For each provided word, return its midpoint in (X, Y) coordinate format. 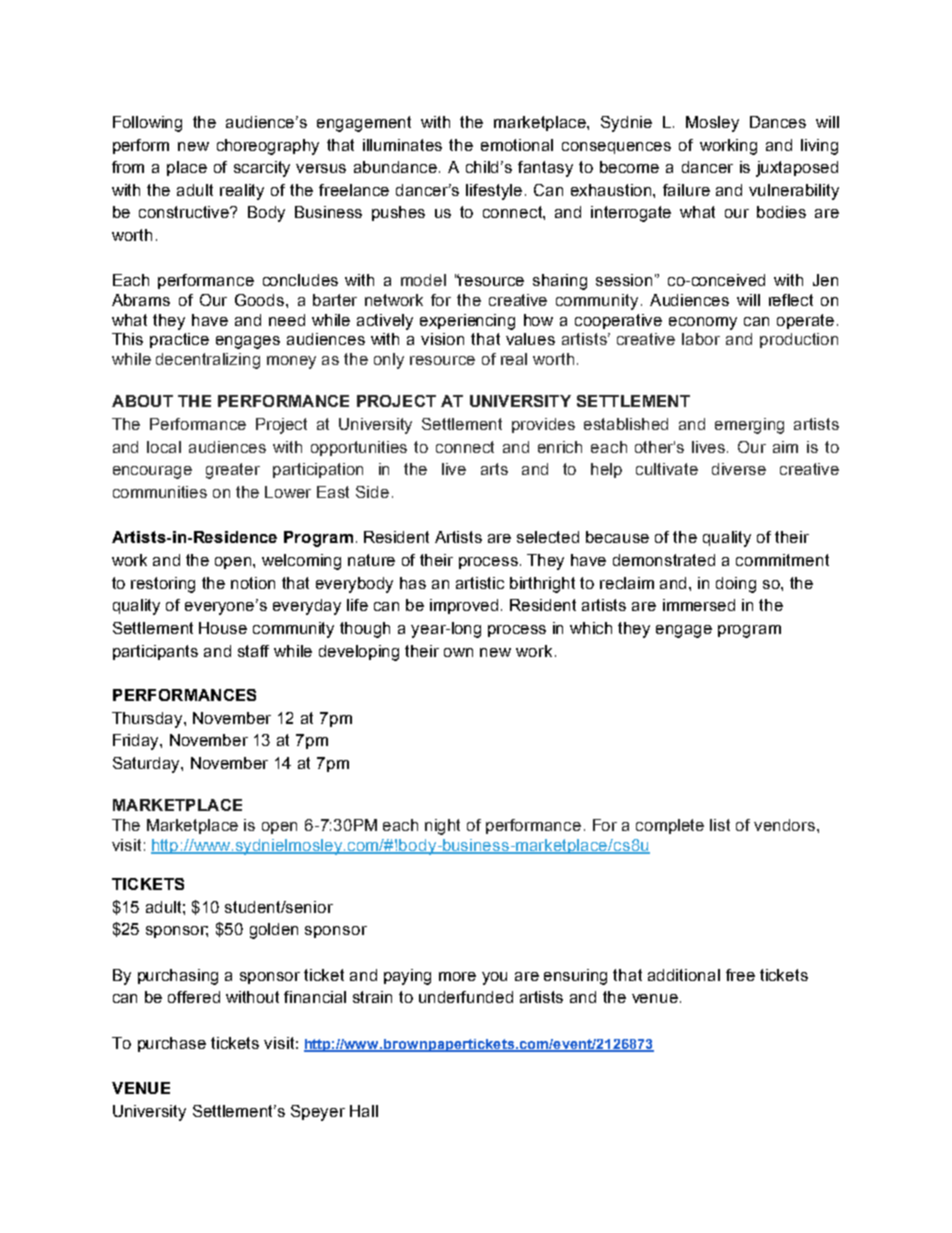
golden (274, 931)
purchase (172, 1044)
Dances (778, 122)
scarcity (262, 169)
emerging (749, 426)
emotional (517, 145)
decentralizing (208, 361)
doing (736, 585)
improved (464, 606)
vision (442, 339)
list (720, 825)
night (442, 827)
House (223, 628)
